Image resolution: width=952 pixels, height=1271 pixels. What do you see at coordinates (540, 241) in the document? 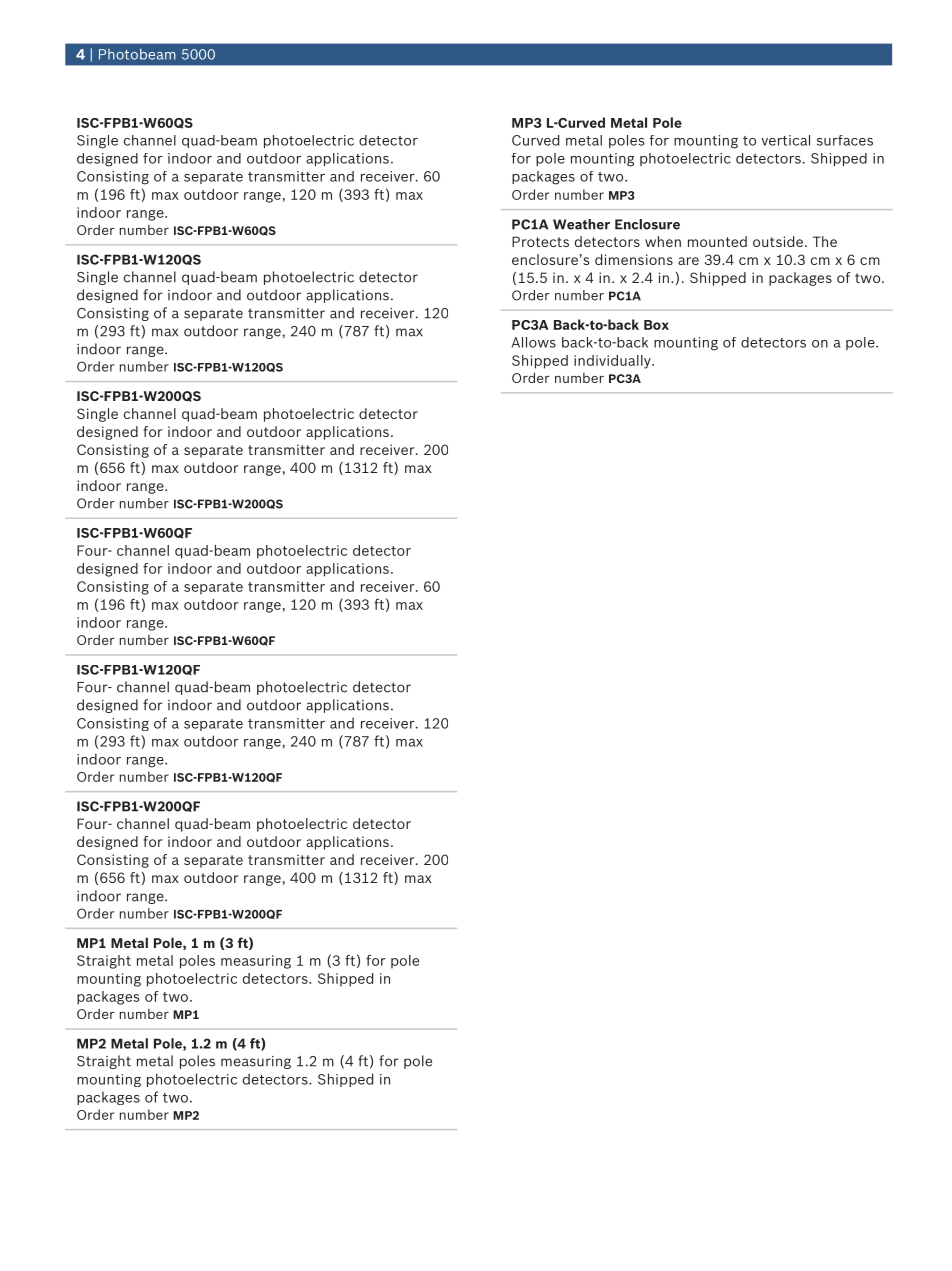
I see `Protects` at bounding box center [540, 241].
